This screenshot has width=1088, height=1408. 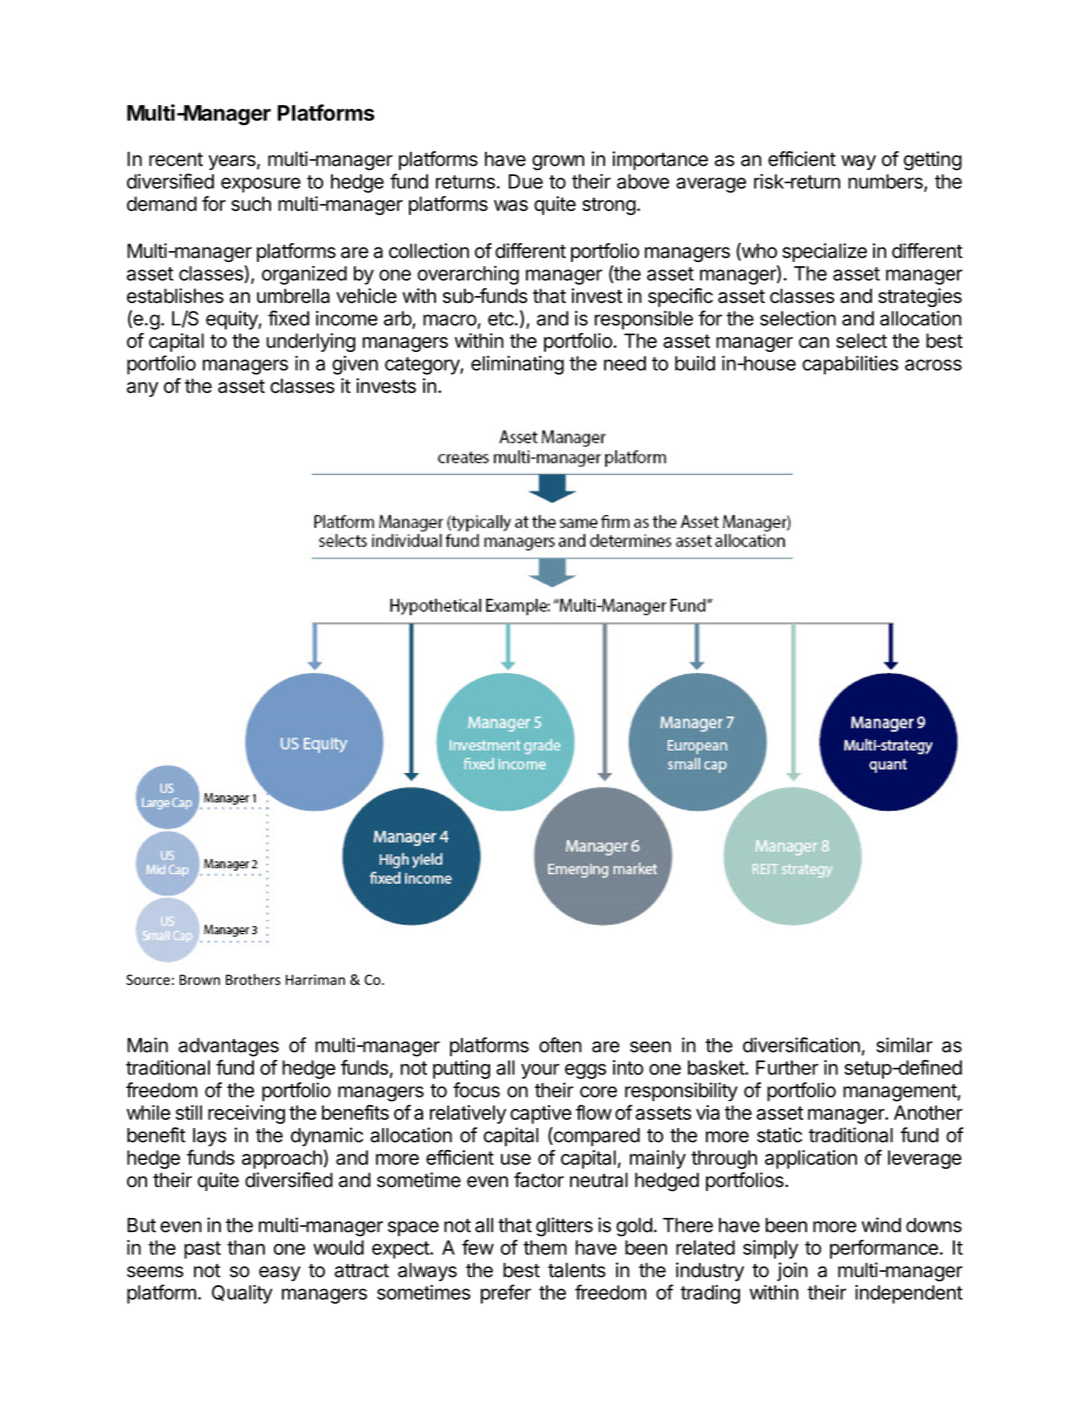 What do you see at coordinates (315, 979) in the screenshot?
I see `Harriman` at bounding box center [315, 979].
